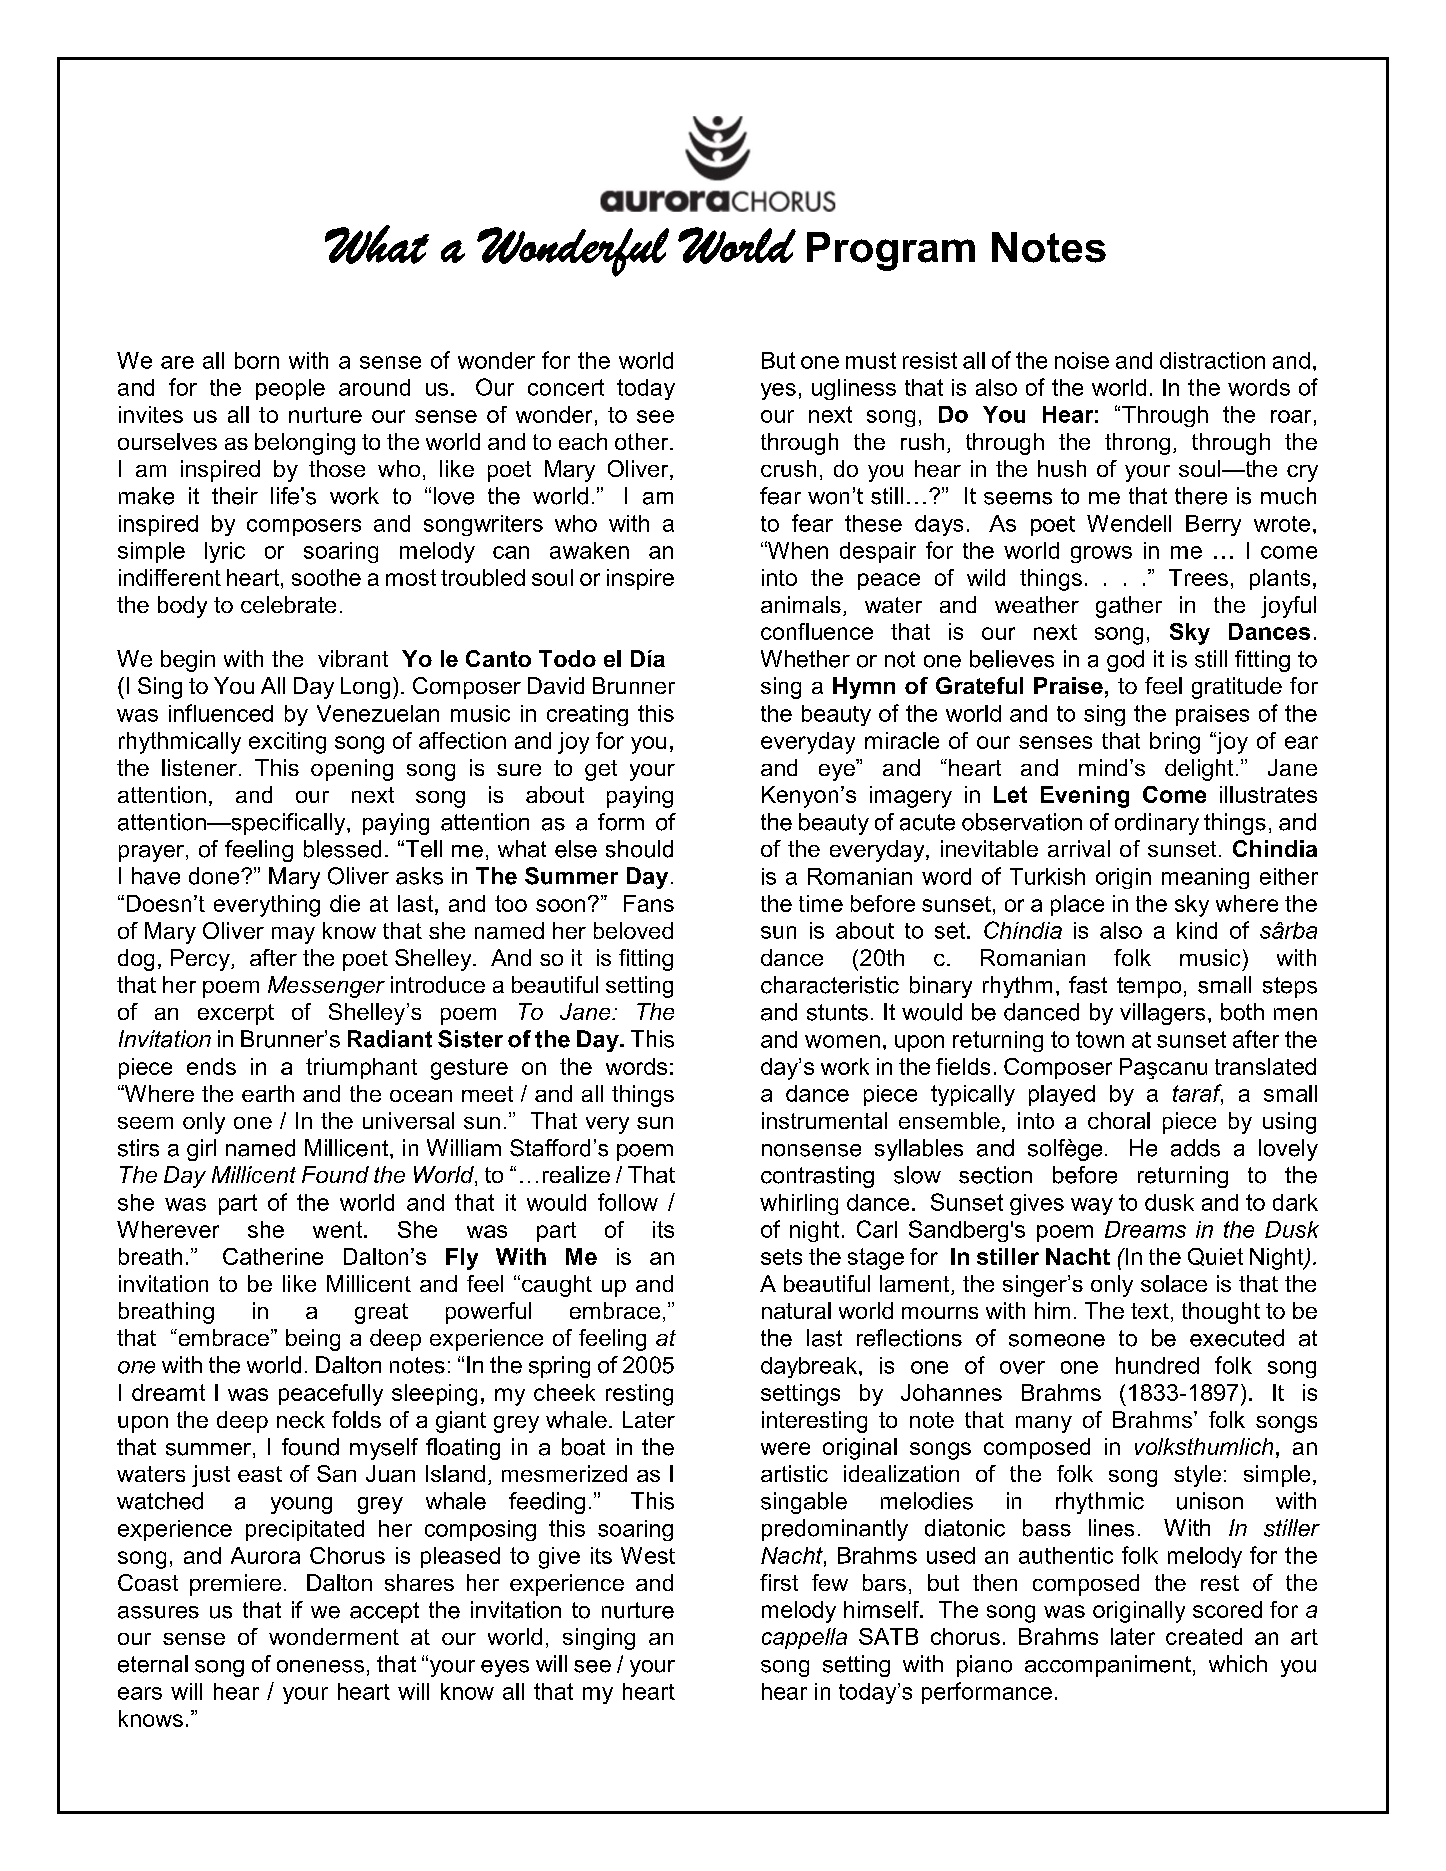  I want to click on born, so click(257, 360).
